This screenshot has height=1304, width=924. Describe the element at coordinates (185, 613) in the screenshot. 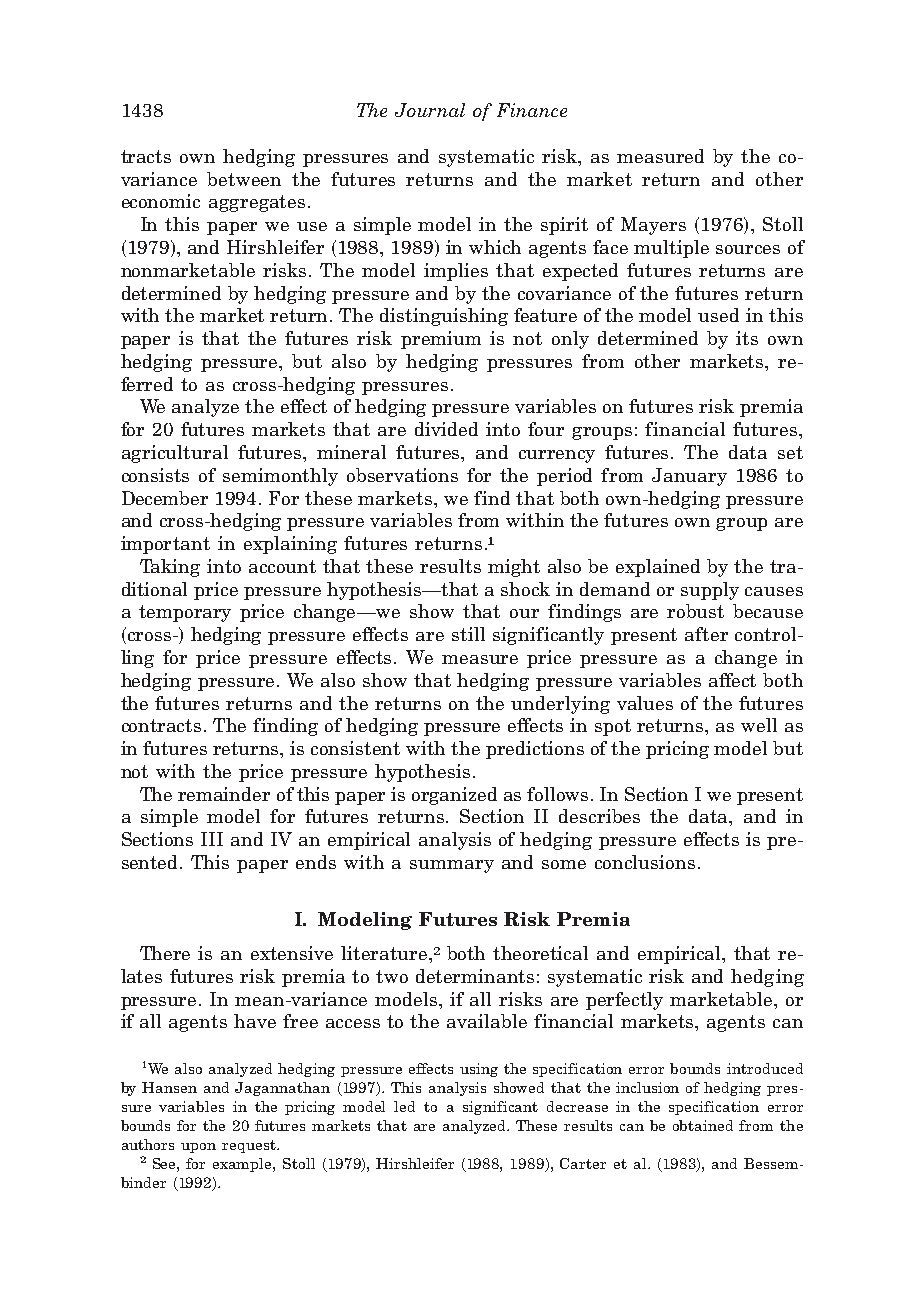

I see `temporary` at that location.
